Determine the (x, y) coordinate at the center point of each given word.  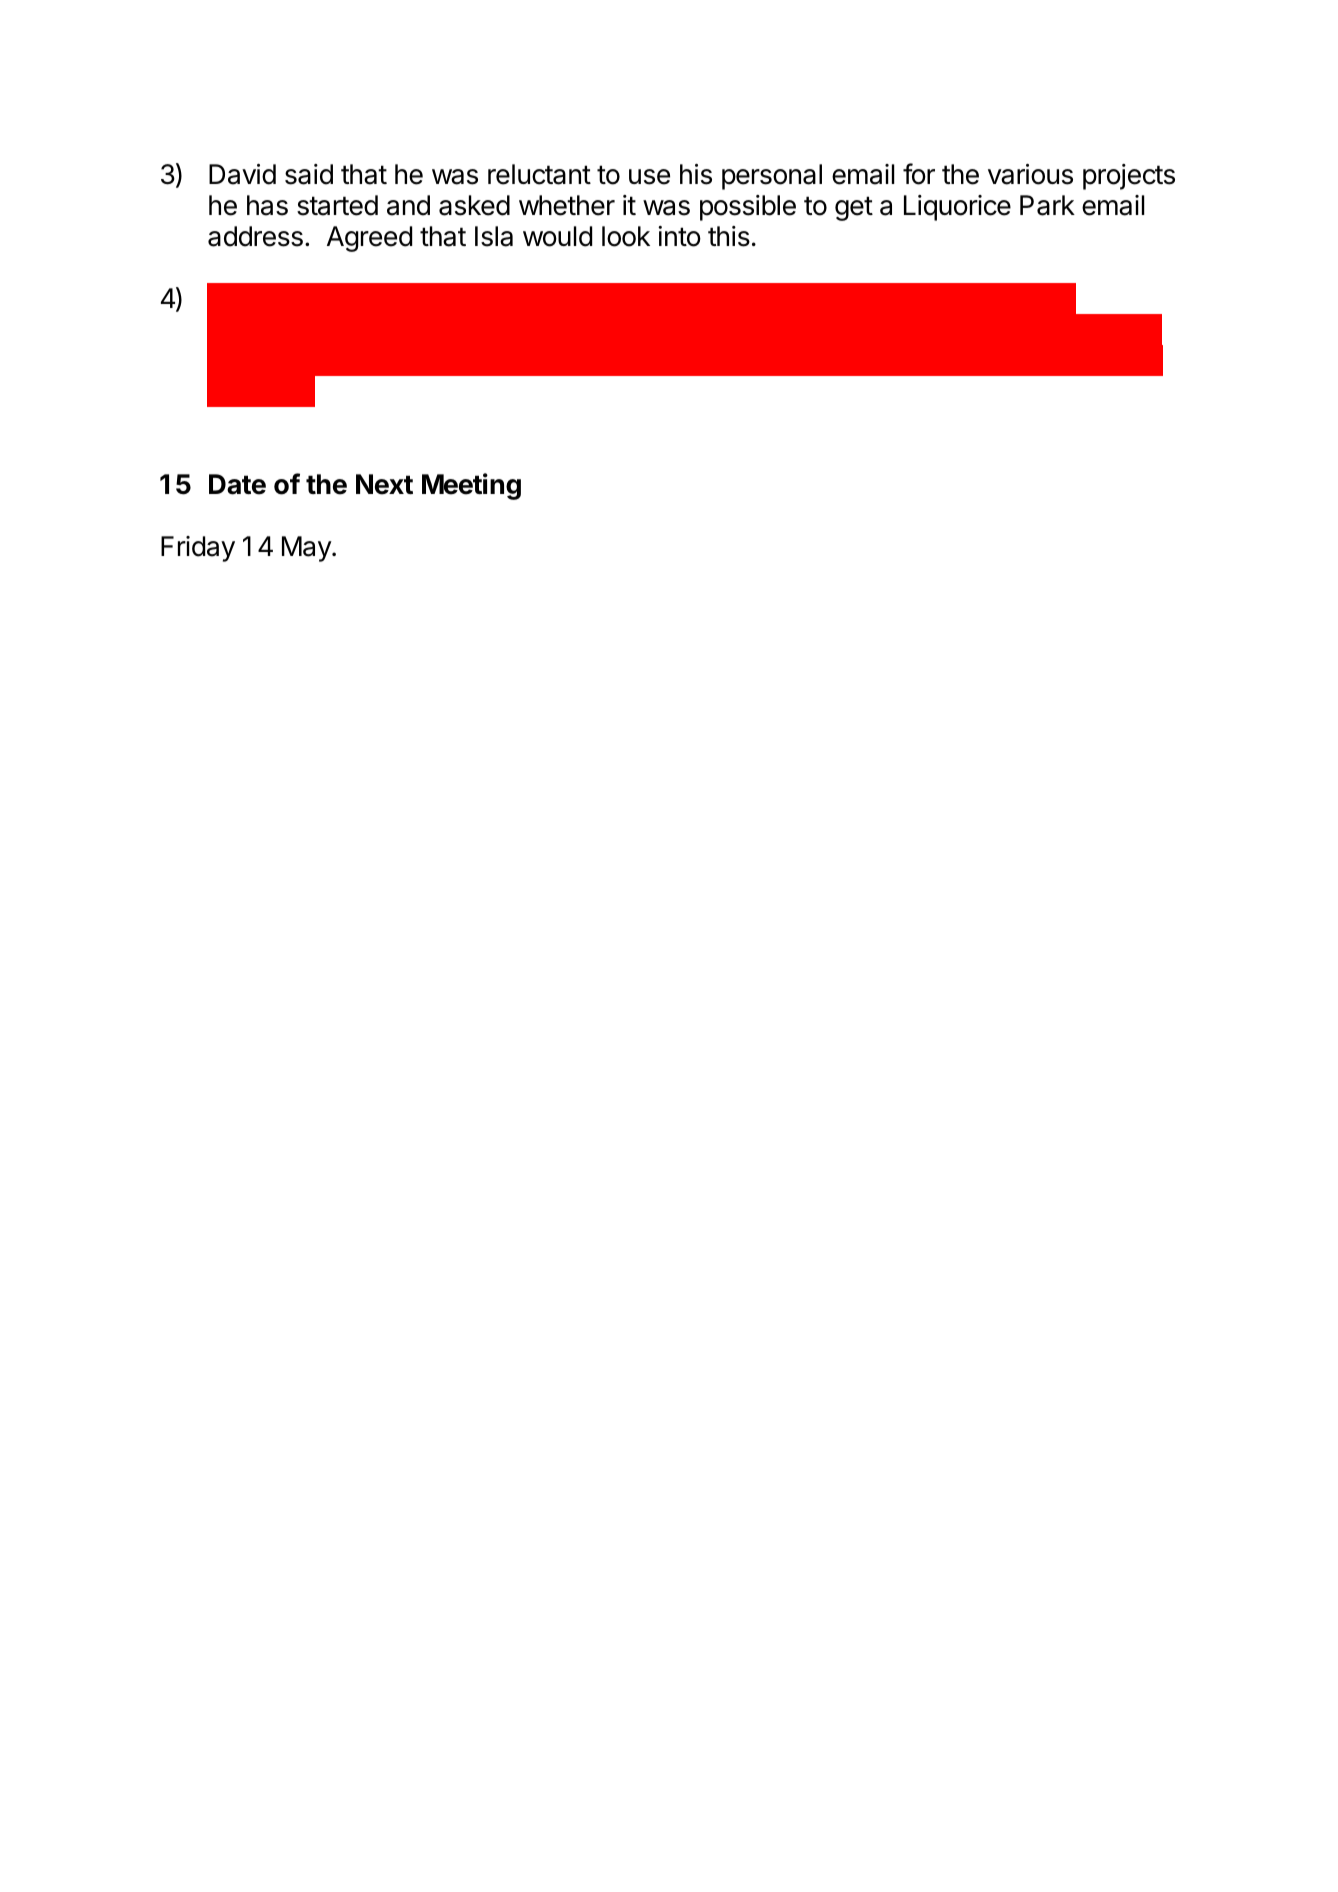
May (307, 549)
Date (237, 484)
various (1030, 174)
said (309, 174)
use (649, 177)
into (679, 236)
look (626, 236)
